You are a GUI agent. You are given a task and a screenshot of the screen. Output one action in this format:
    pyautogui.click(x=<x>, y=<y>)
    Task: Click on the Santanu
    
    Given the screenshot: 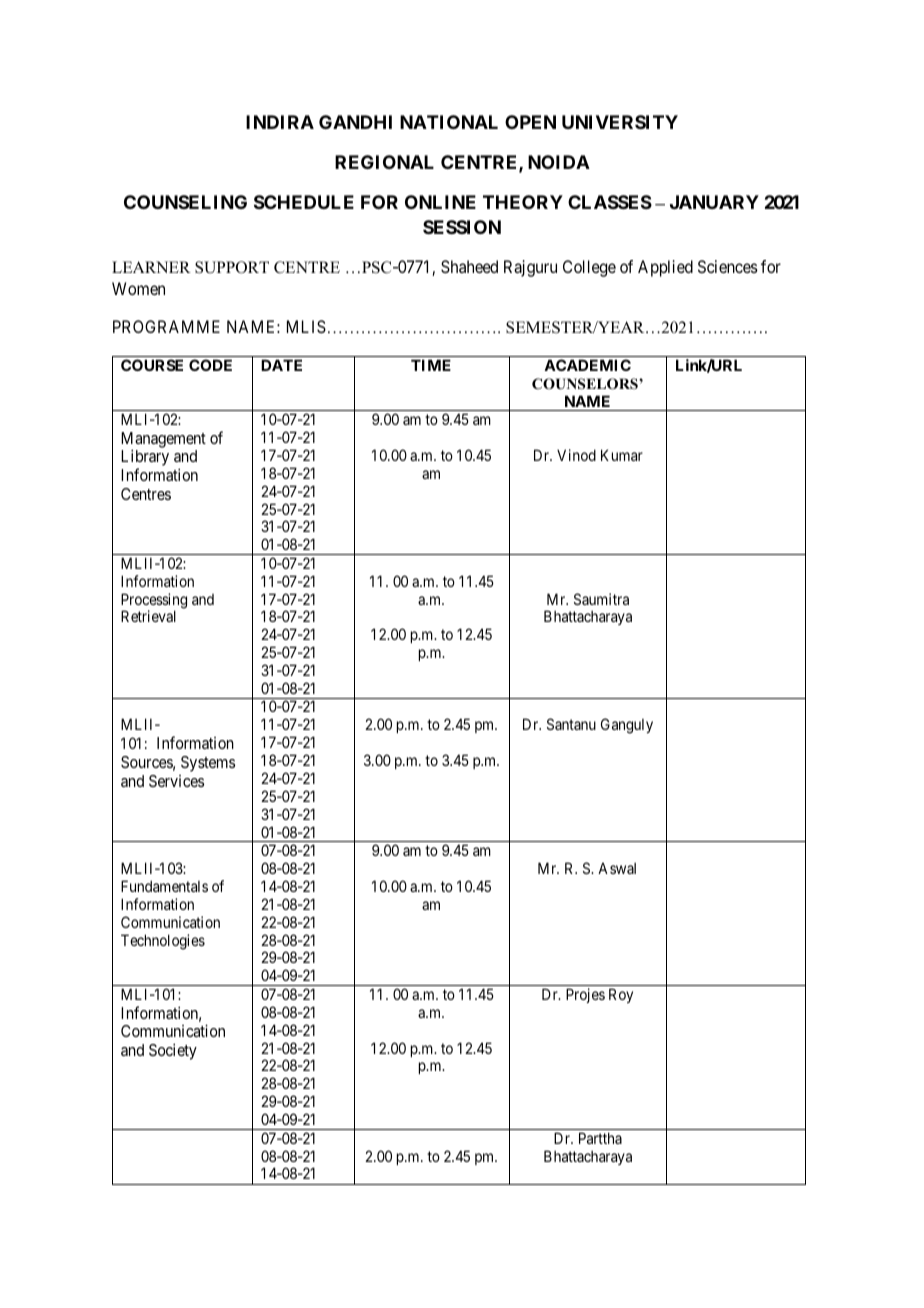 What is the action you would take?
    pyautogui.click(x=571, y=724)
